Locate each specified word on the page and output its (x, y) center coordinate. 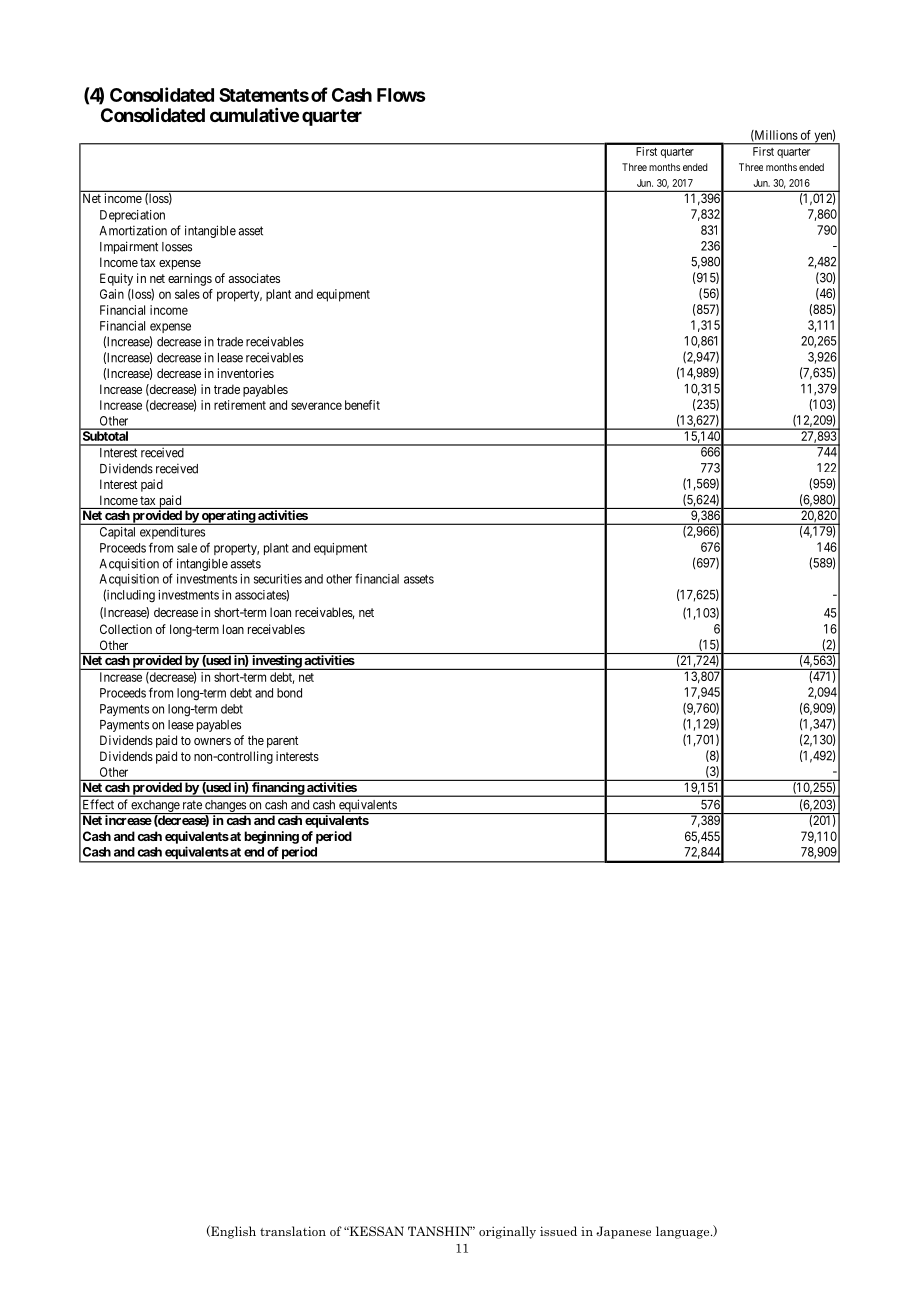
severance (316, 406)
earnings (190, 279)
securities (278, 579)
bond (289, 693)
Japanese (623, 1232)
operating (228, 517)
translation (293, 1231)
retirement (240, 405)
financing (278, 789)
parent (282, 742)
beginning (271, 837)
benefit (362, 405)
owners (212, 741)
